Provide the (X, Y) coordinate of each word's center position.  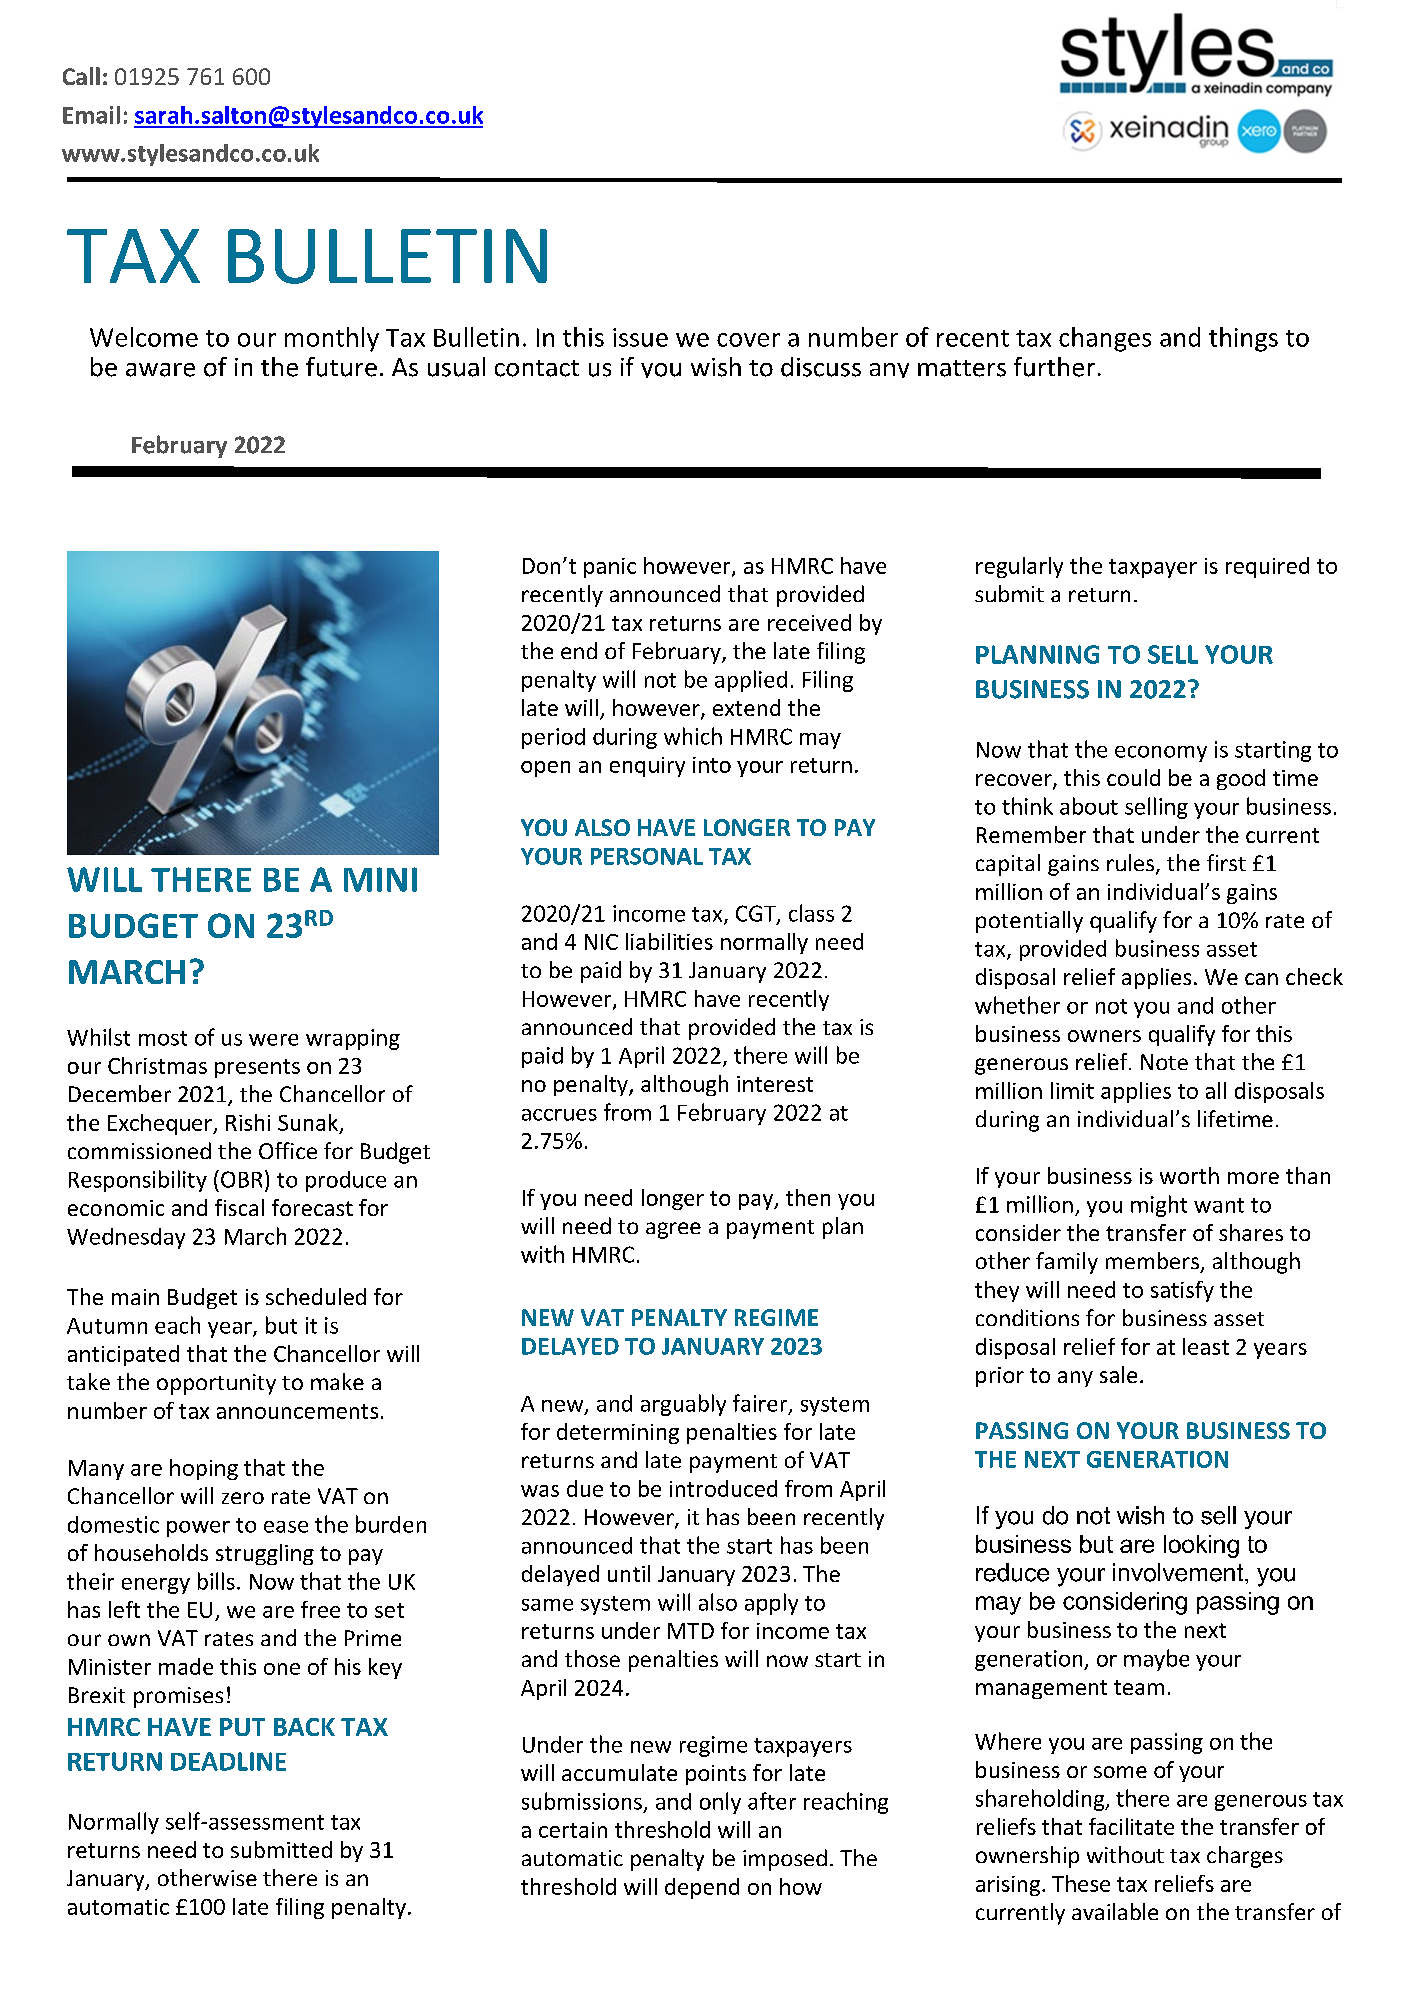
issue (640, 337)
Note (1164, 1062)
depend (702, 1888)
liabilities (669, 941)
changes (1105, 339)
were (273, 1040)
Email (91, 115)
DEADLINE (228, 1761)
